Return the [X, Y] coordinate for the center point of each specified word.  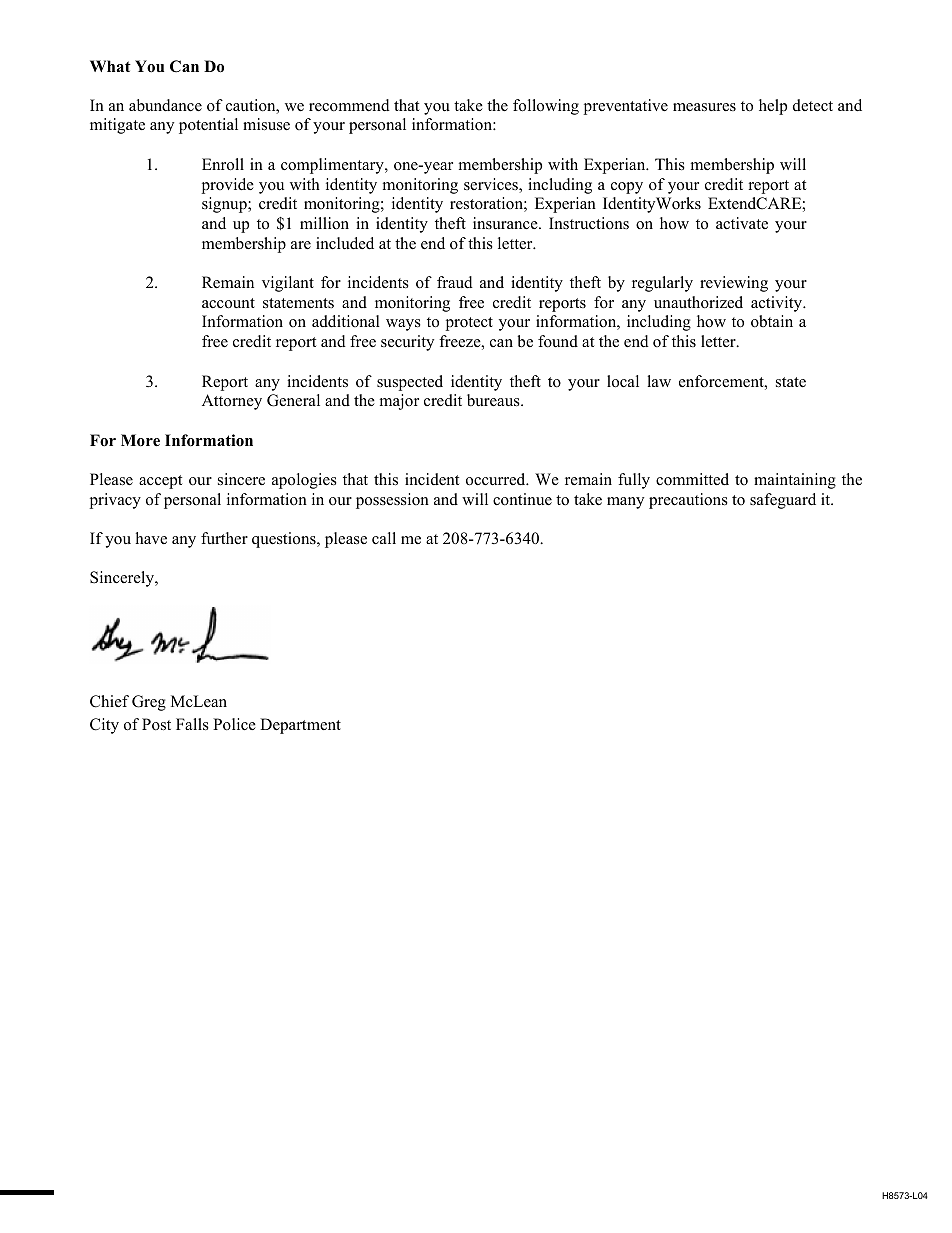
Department [300, 726]
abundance [165, 105]
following [546, 107]
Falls [192, 724]
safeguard [783, 501]
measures [704, 107]
